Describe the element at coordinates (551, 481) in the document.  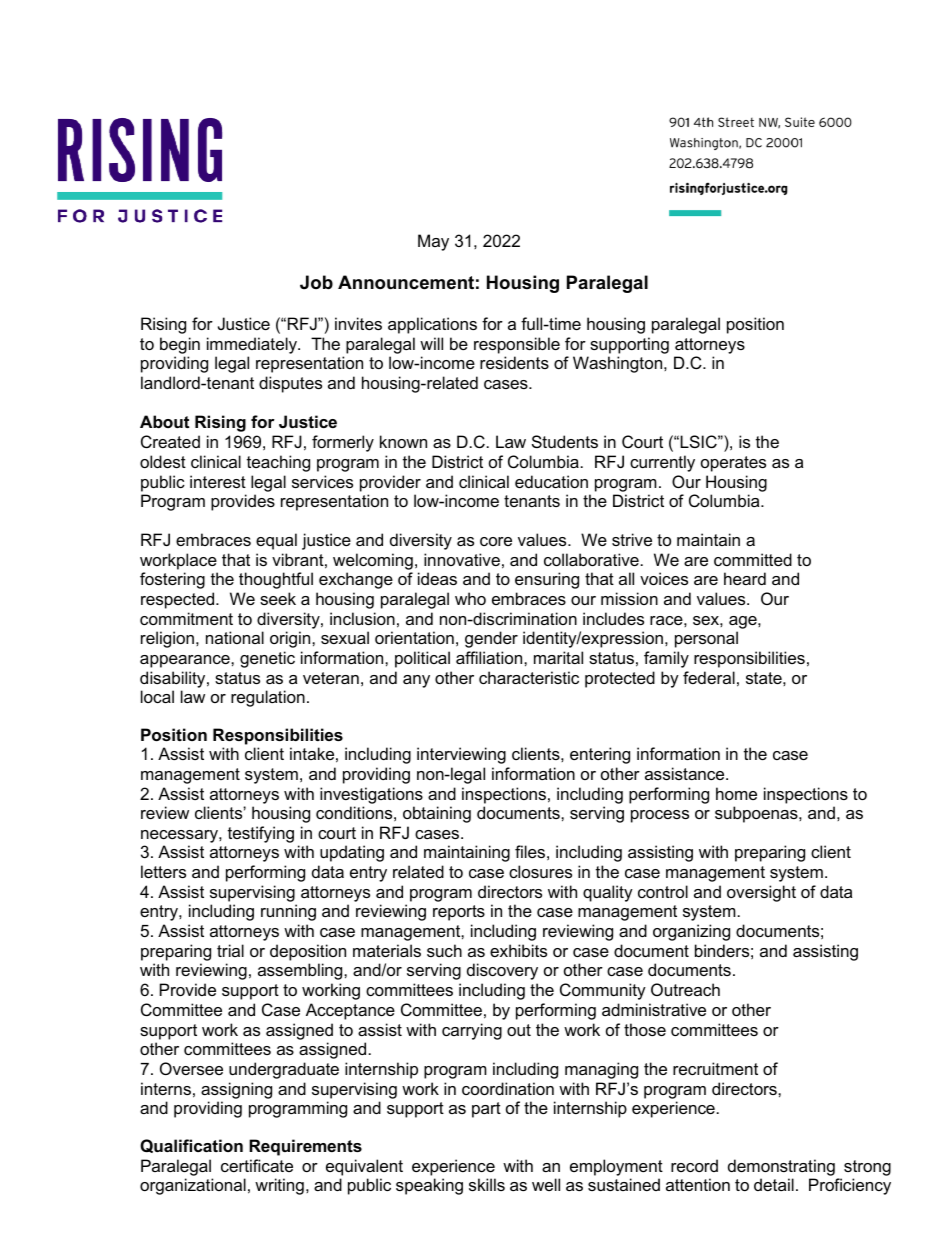
I see `education` at that location.
